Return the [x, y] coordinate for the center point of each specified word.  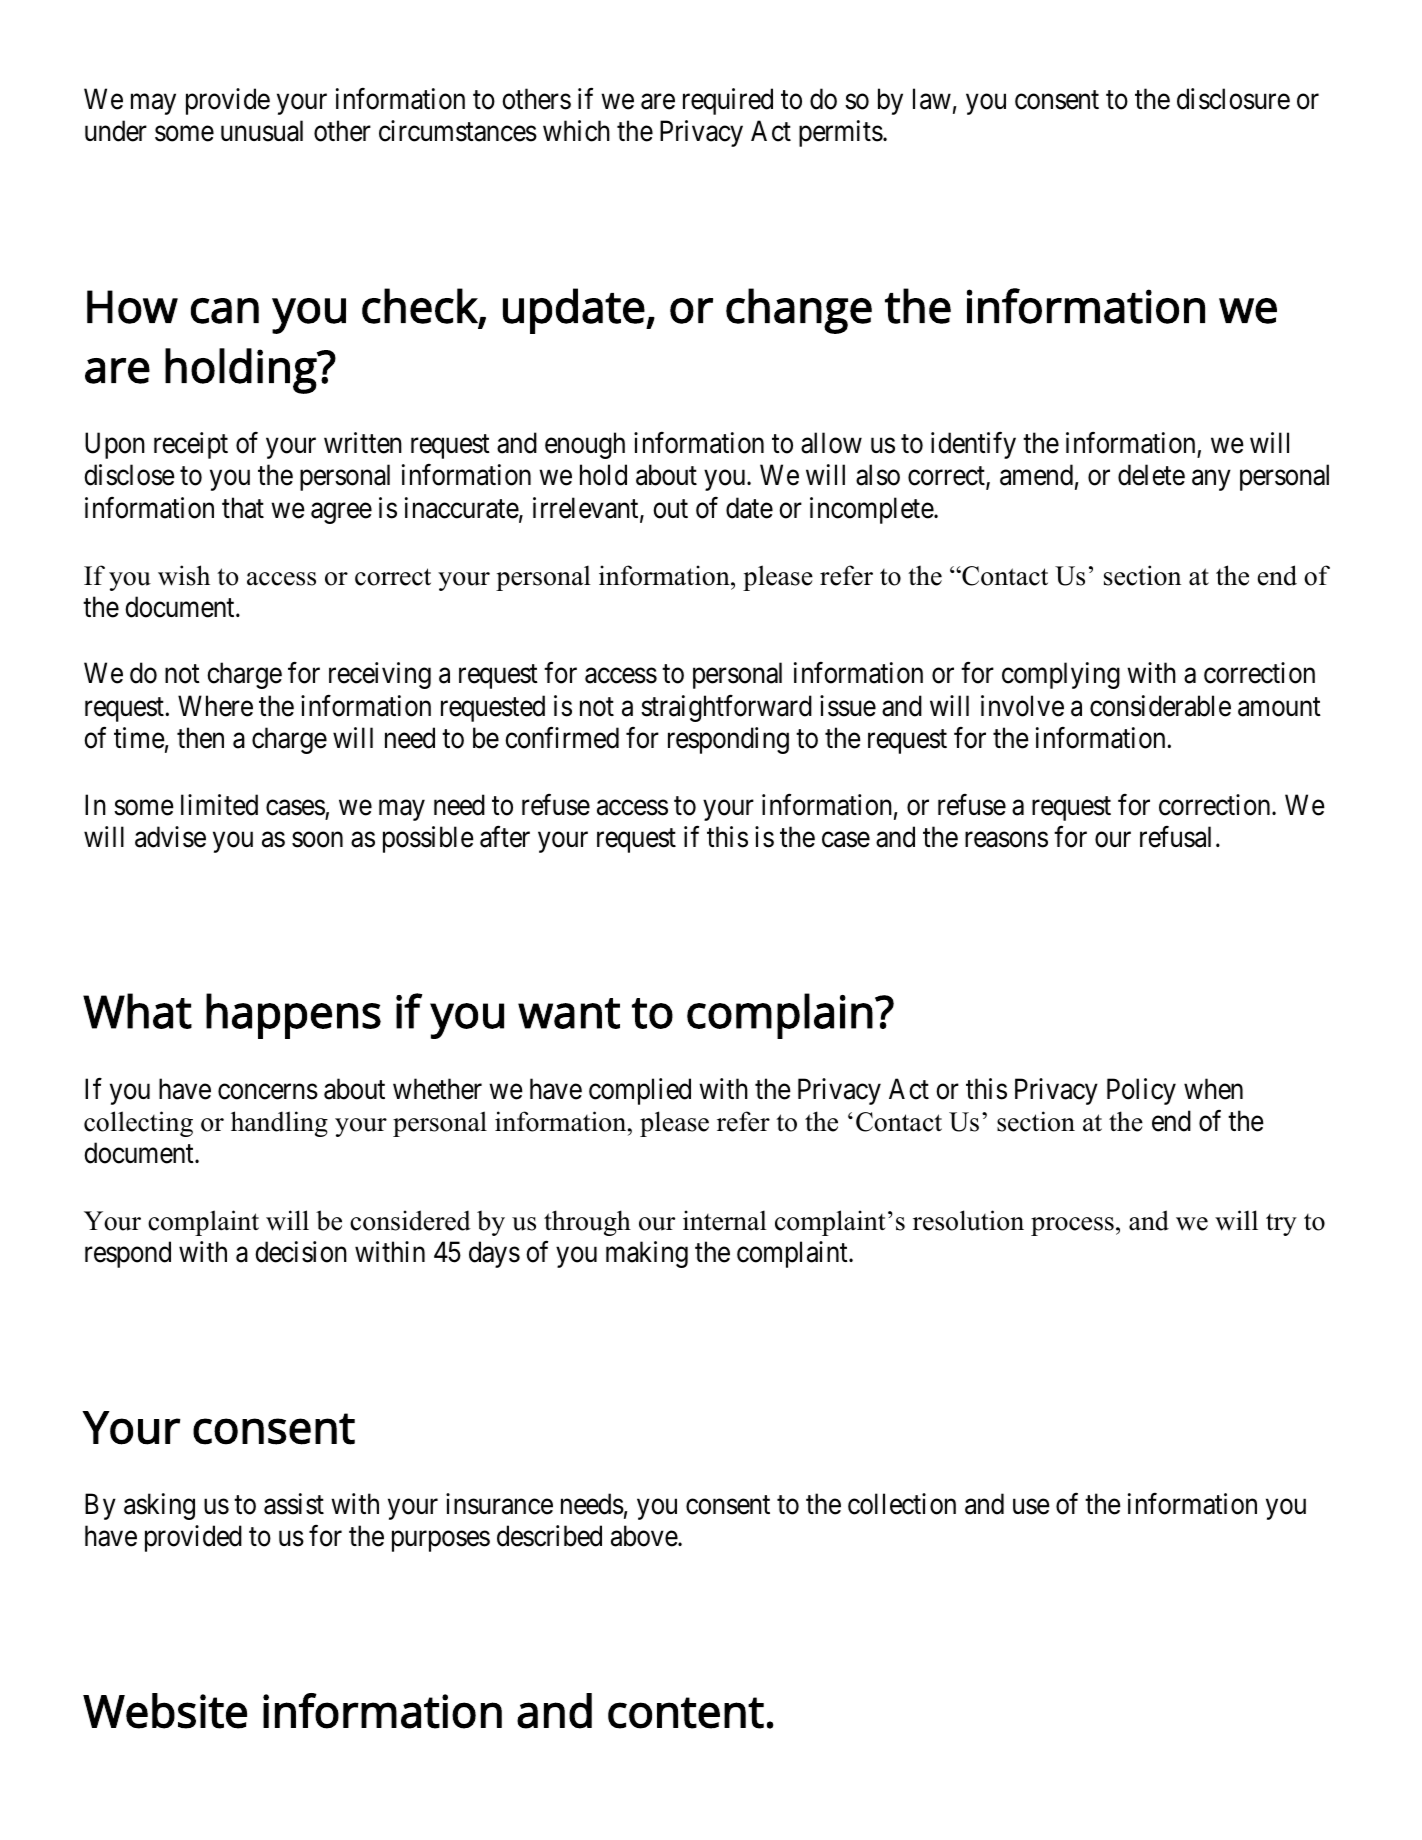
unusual [262, 131]
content [686, 1713]
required [728, 101]
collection [902, 1504]
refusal [1175, 837]
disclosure [1233, 99]
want [569, 1013]
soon [317, 840]
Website [165, 1711]
